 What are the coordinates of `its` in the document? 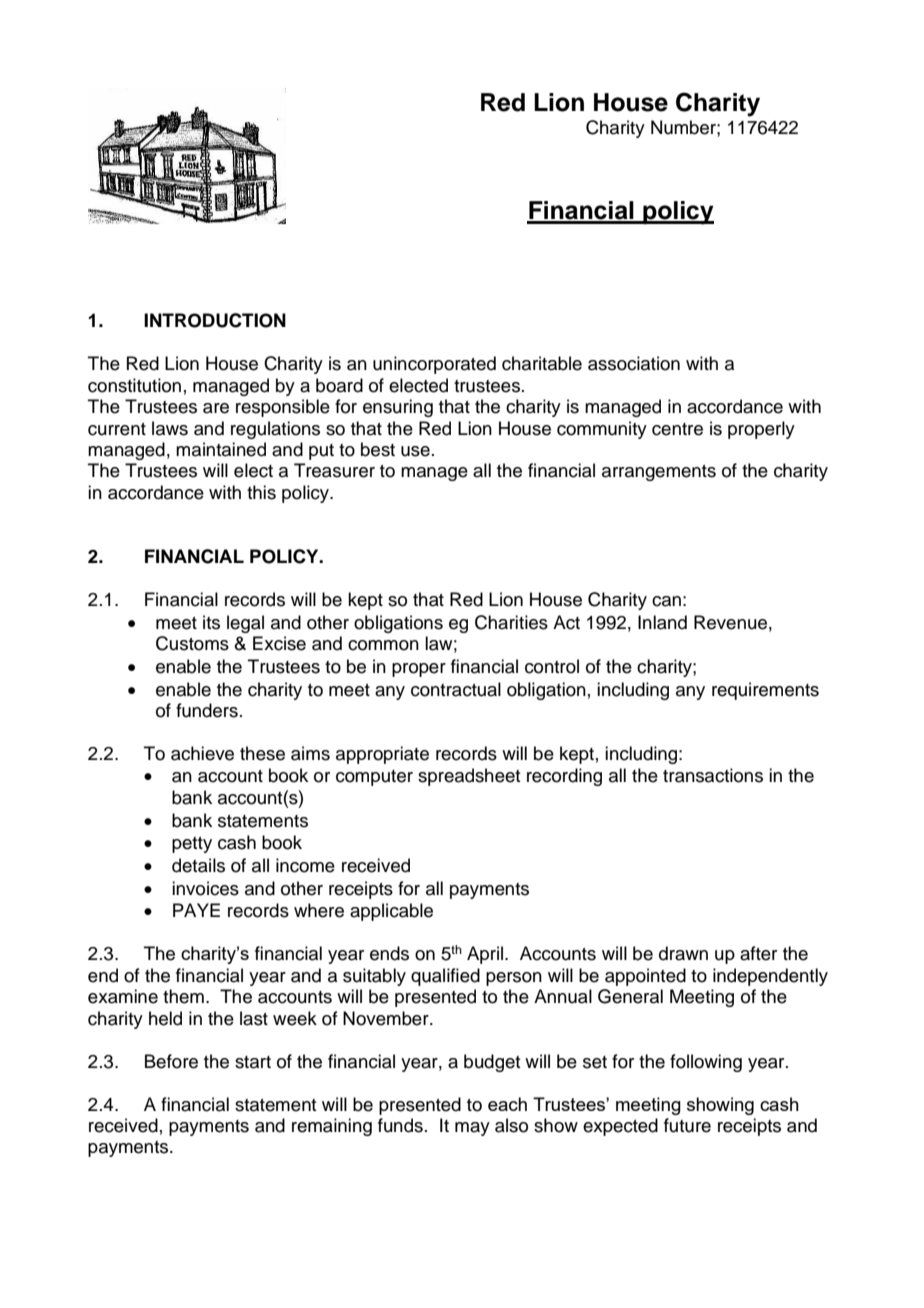 It's located at (211, 622).
